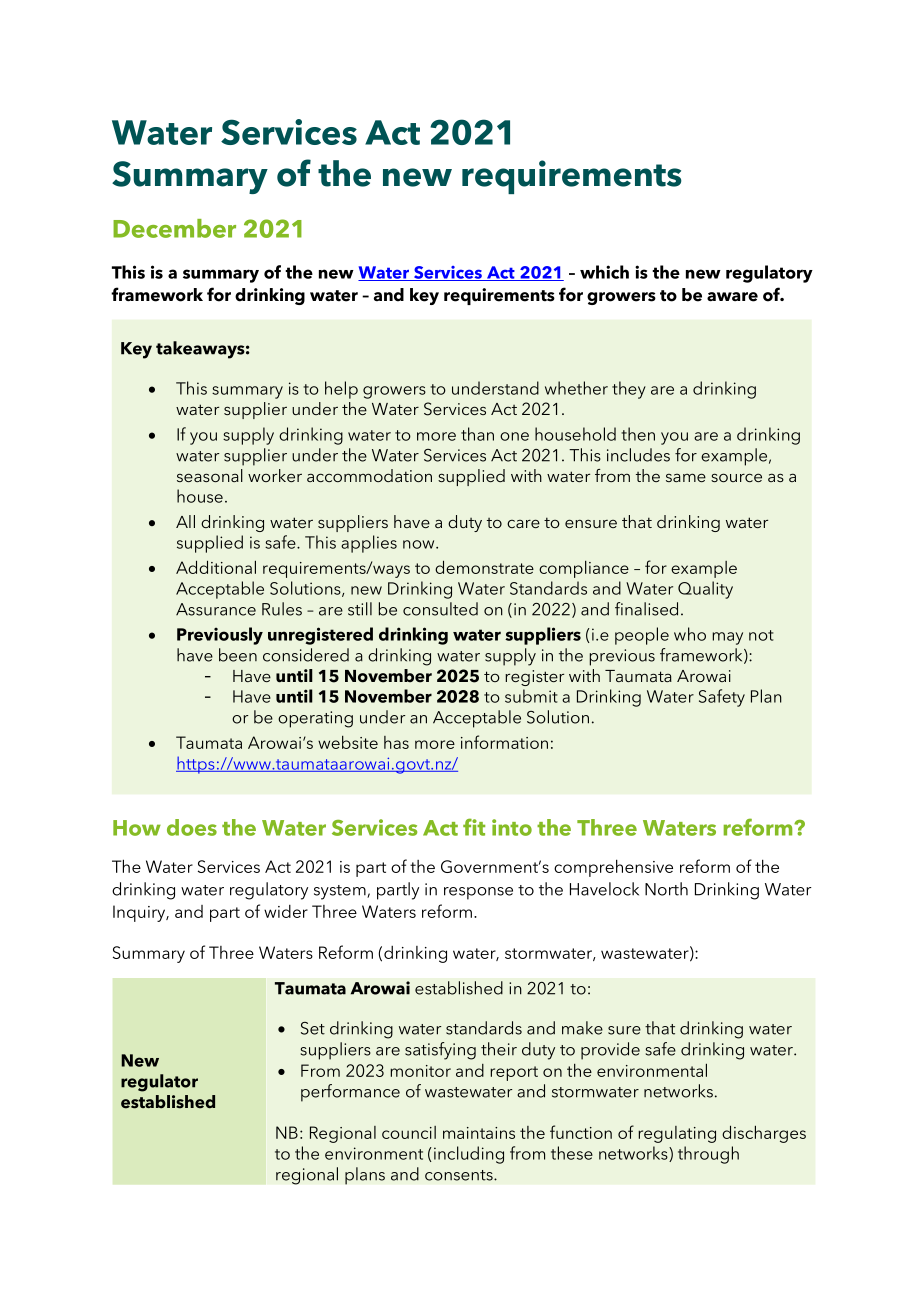  Describe the element at coordinates (604, 272) in the screenshot. I see `which` at that location.
